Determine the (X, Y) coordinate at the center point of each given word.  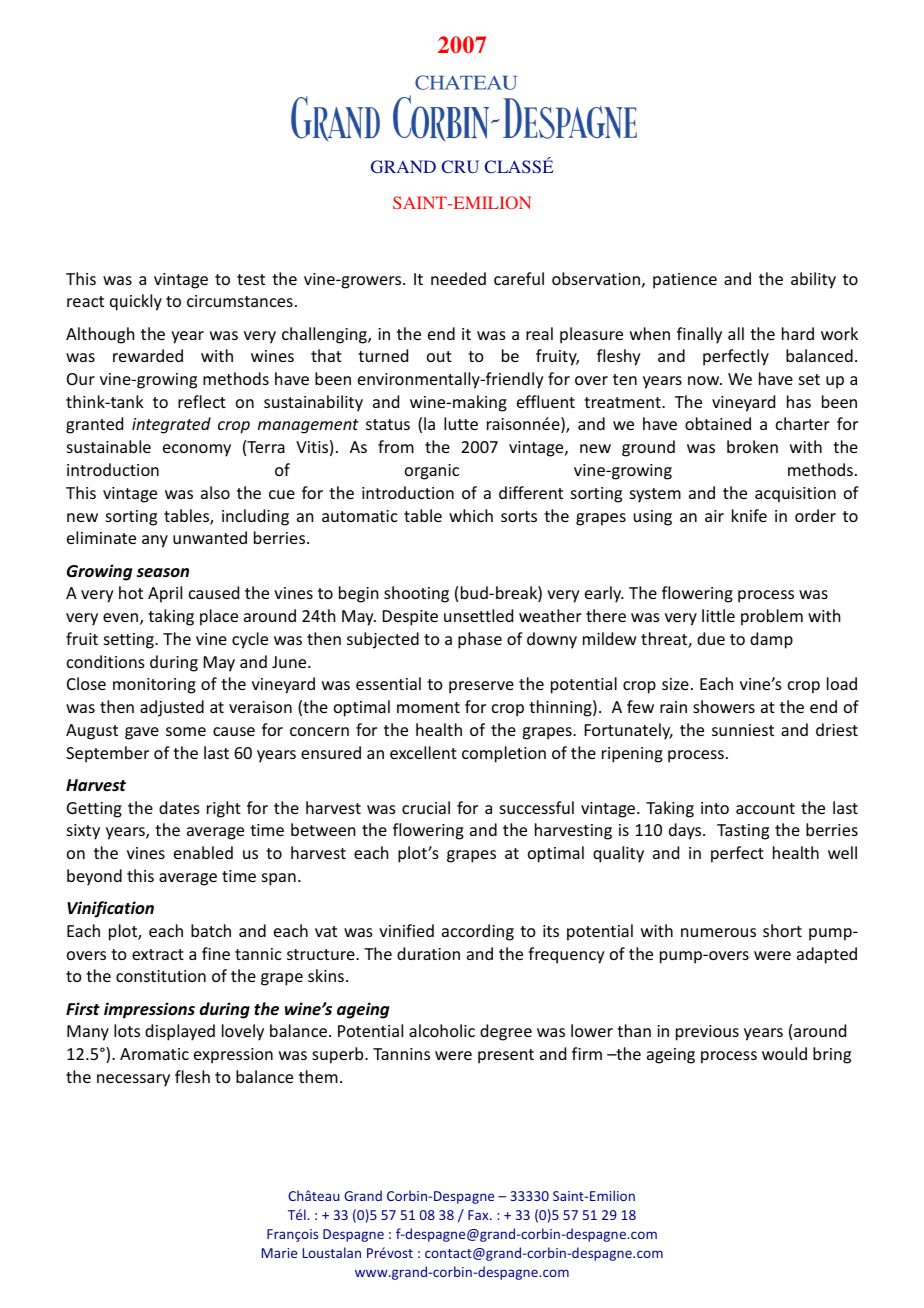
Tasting (743, 832)
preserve (481, 687)
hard (798, 333)
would (784, 1053)
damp (771, 640)
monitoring (154, 686)
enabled (203, 852)
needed (458, 278)
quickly (136, 302)
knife (749, 515)
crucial (426, 807)
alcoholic (442, 1030)
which (471, 515)
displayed (180, 1032)
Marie (279, 1253)
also (215, 492)
